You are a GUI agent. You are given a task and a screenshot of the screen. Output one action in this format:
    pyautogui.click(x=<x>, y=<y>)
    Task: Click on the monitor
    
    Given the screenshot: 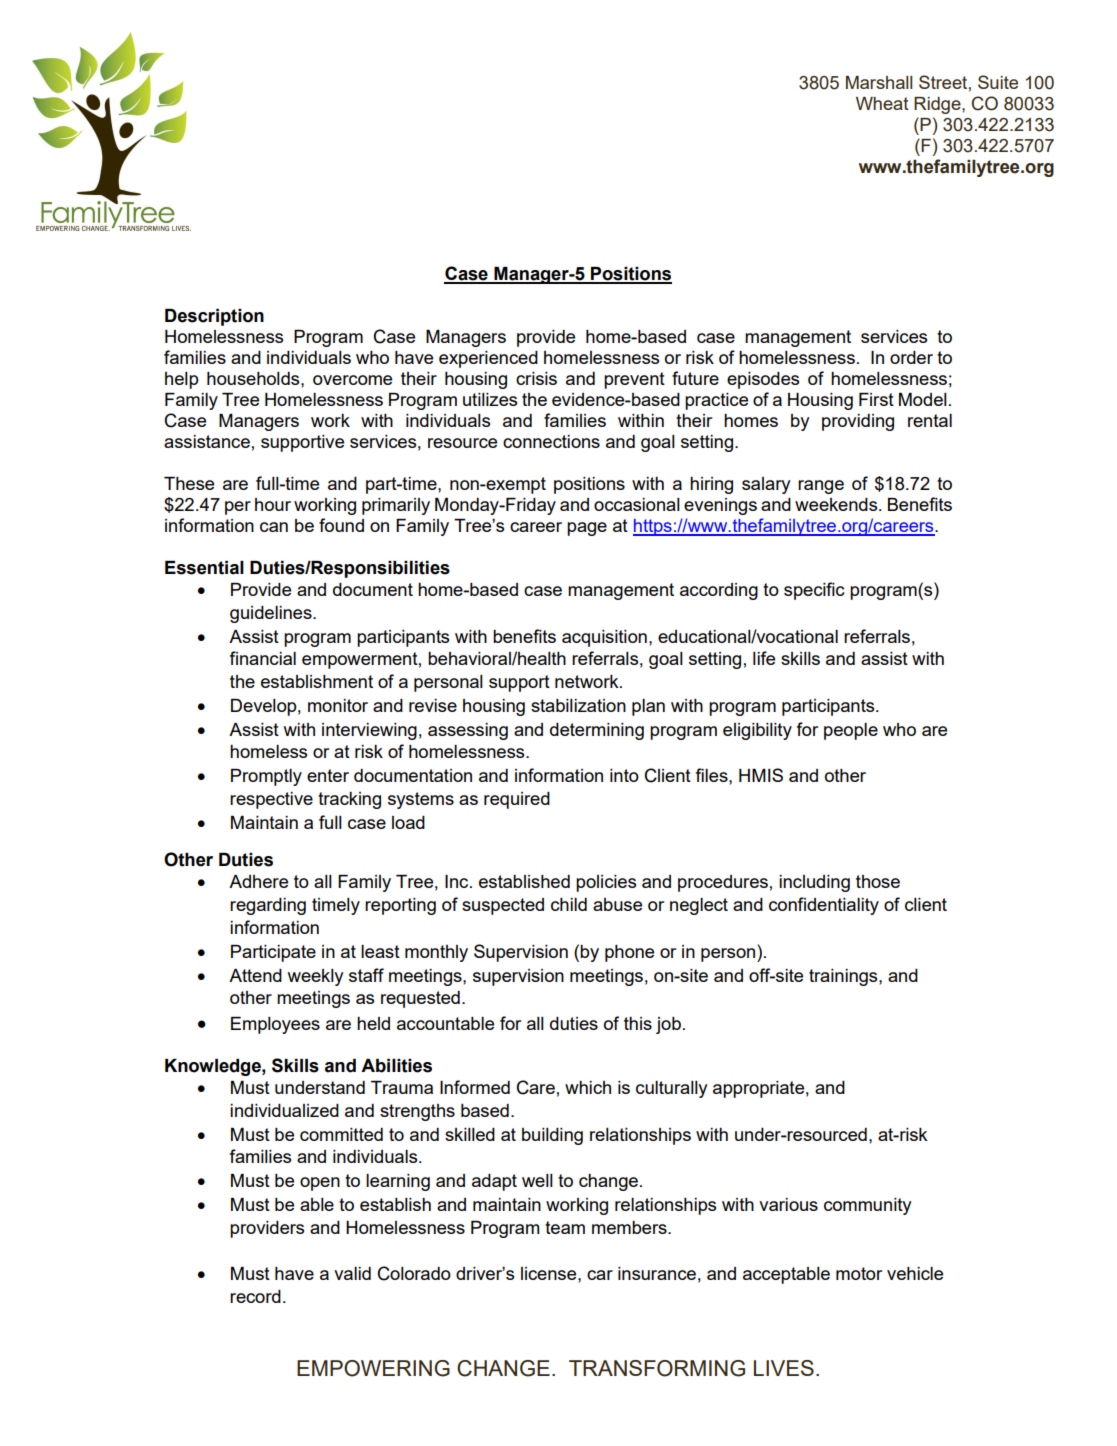 What is the action you would take?
    pyautogui.click(x=338, y=705)
